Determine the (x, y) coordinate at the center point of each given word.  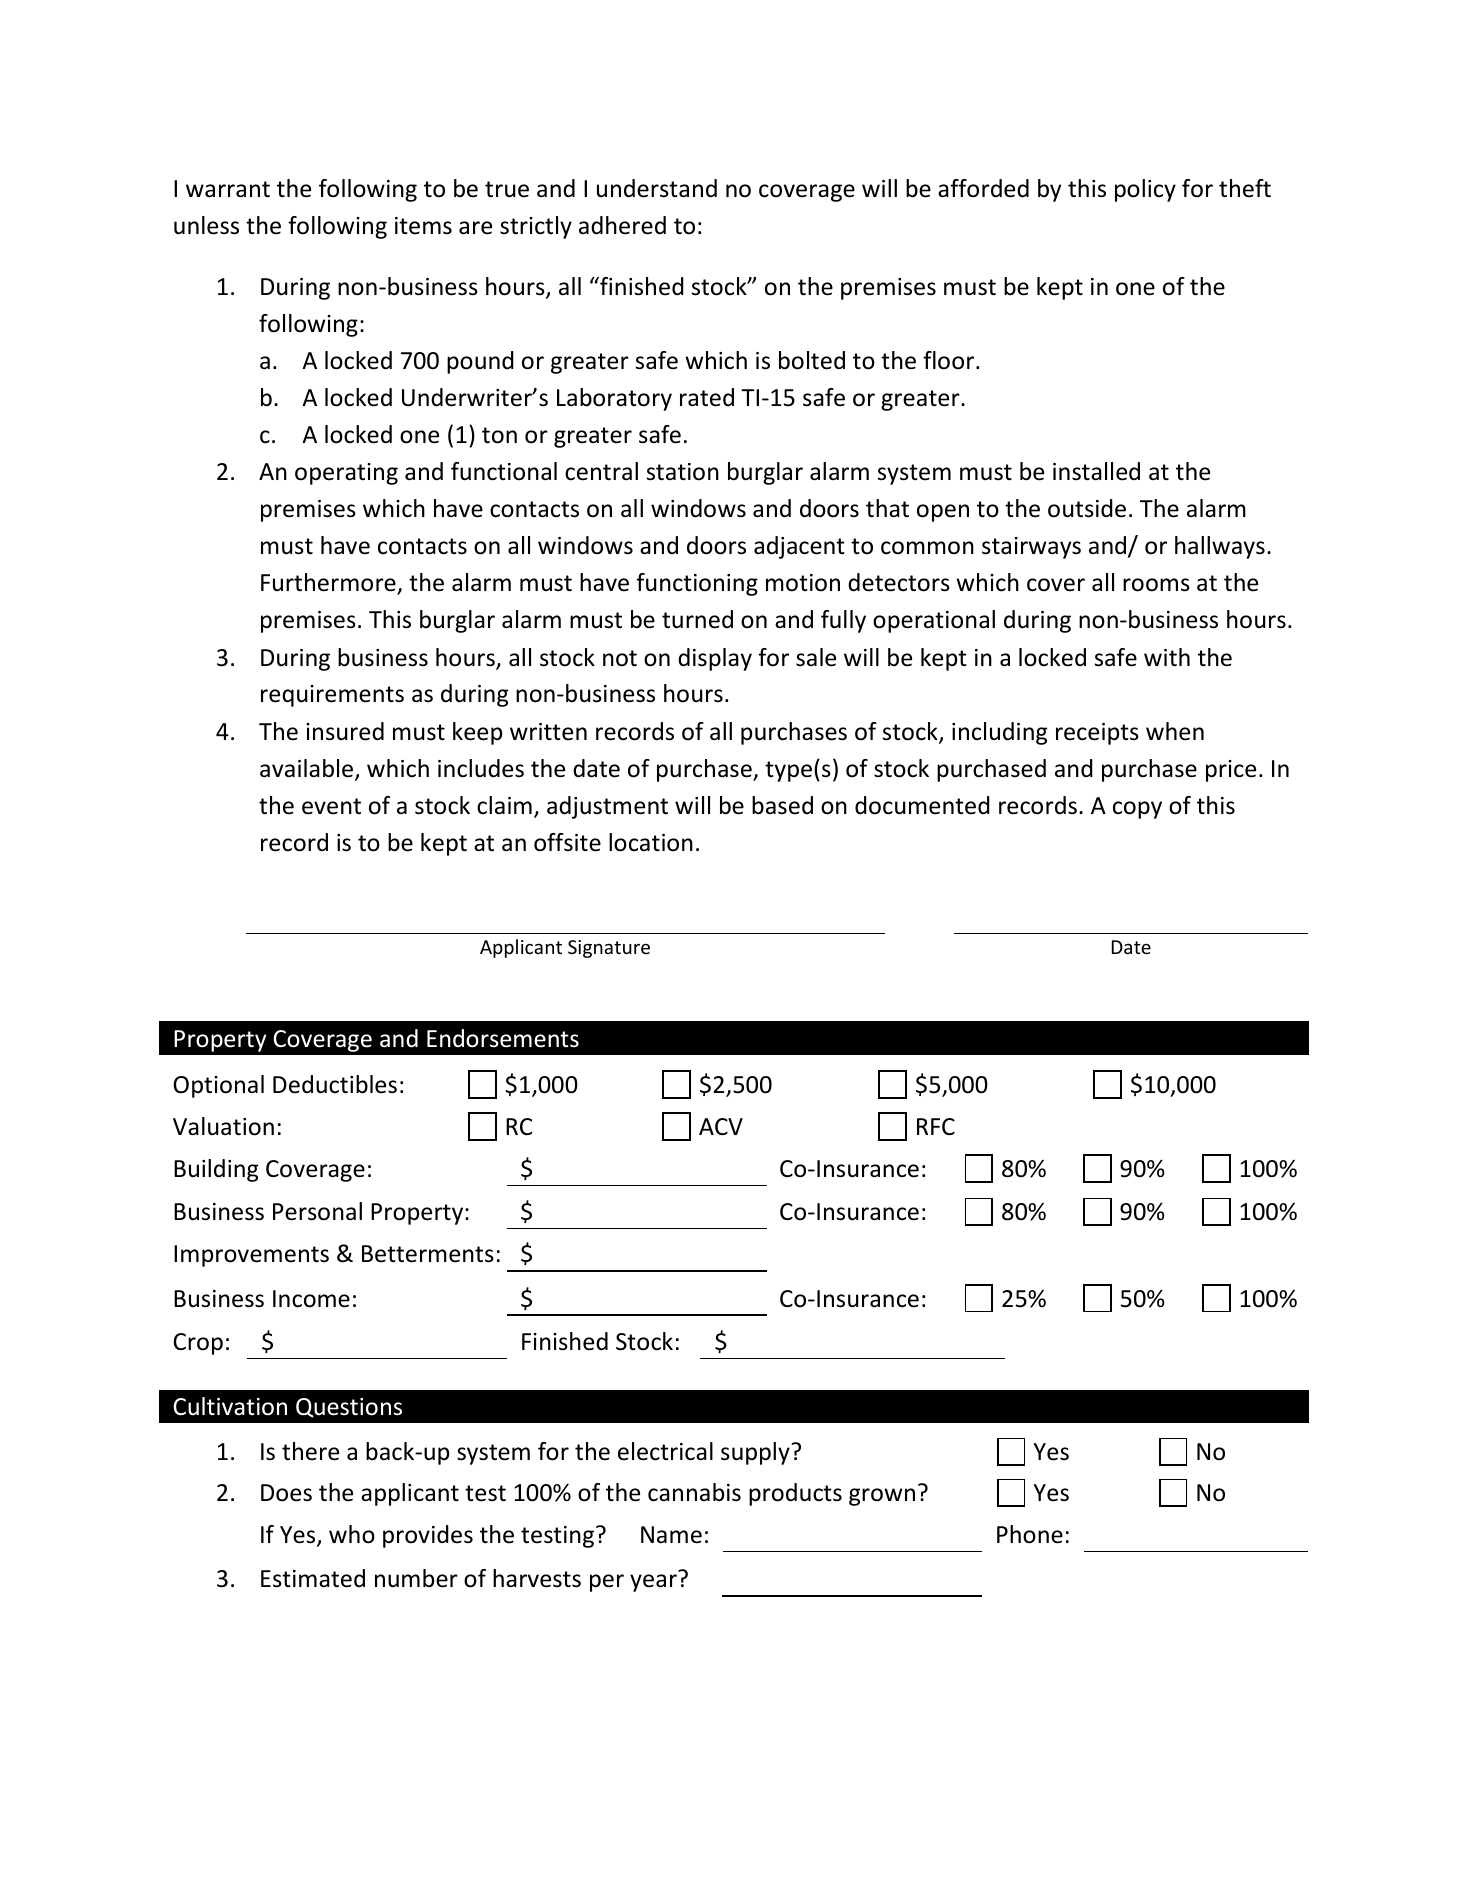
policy (1145, 190)
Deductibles (335, 1084)
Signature (609, 949)
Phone (1030, 1534)
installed (1096, 471)
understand (657, 188)
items (423, 226)
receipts (1097, 734)
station (683, 472)
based (782, 805)
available (308, 769)
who (352, 1534)
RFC (936, 1126)
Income (311, 1299)
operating (346, 474)
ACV (721, 1126)
